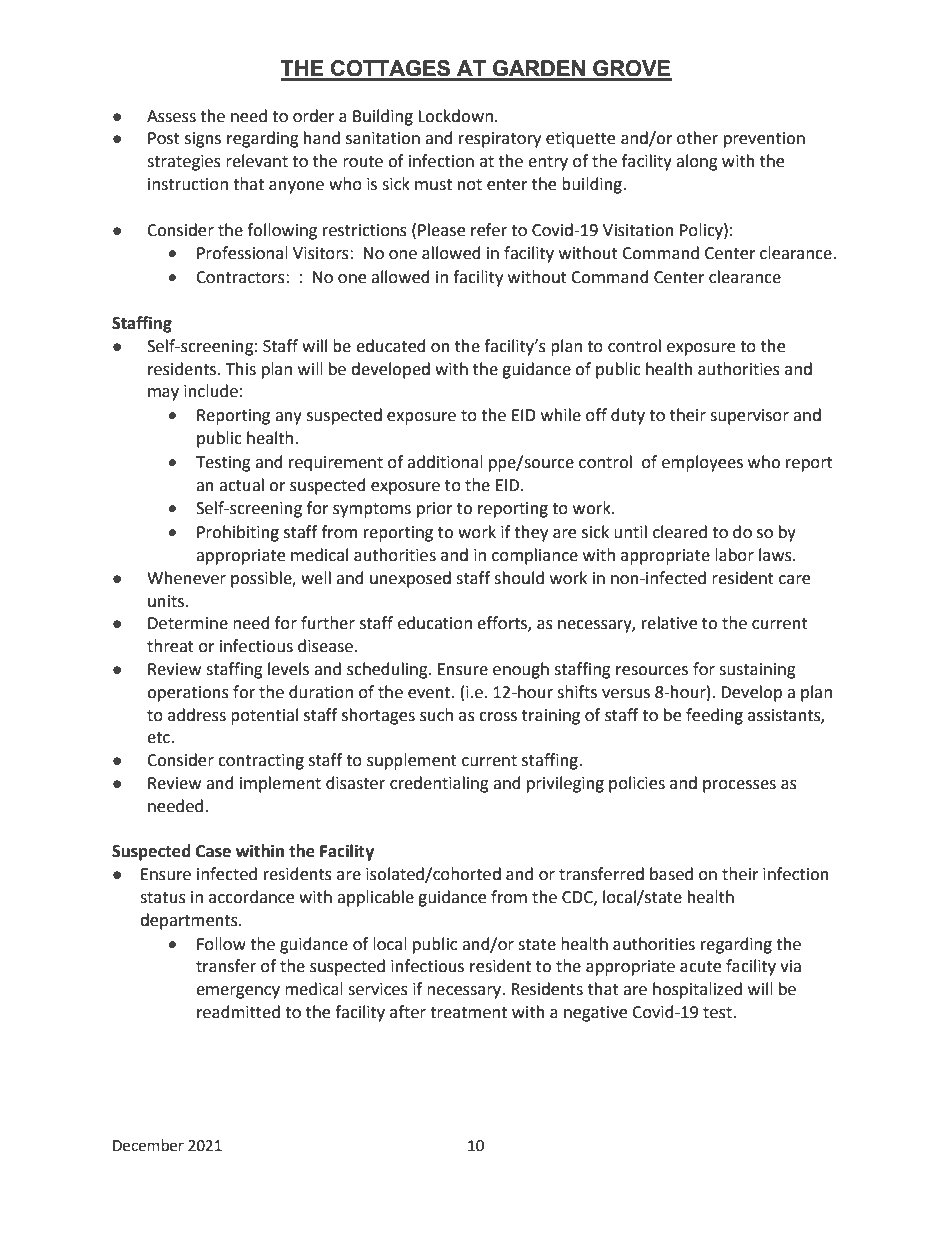  What do you see at coordinates (500, 140) in the screenshot?
I see `respiratory` at bounding box center [500, 140].
